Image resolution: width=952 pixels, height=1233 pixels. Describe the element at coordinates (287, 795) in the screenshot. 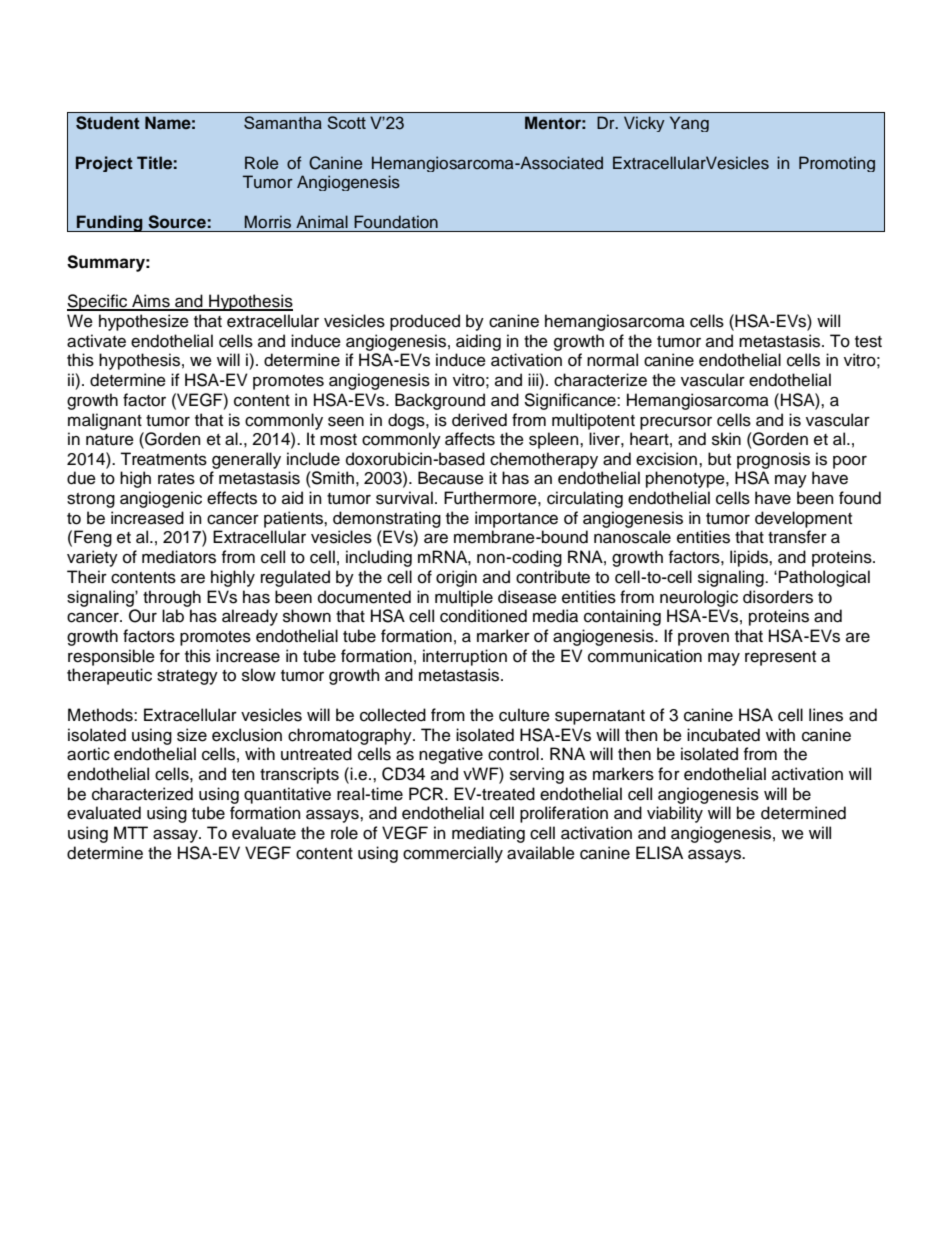

I see `quantitative` at that location.
